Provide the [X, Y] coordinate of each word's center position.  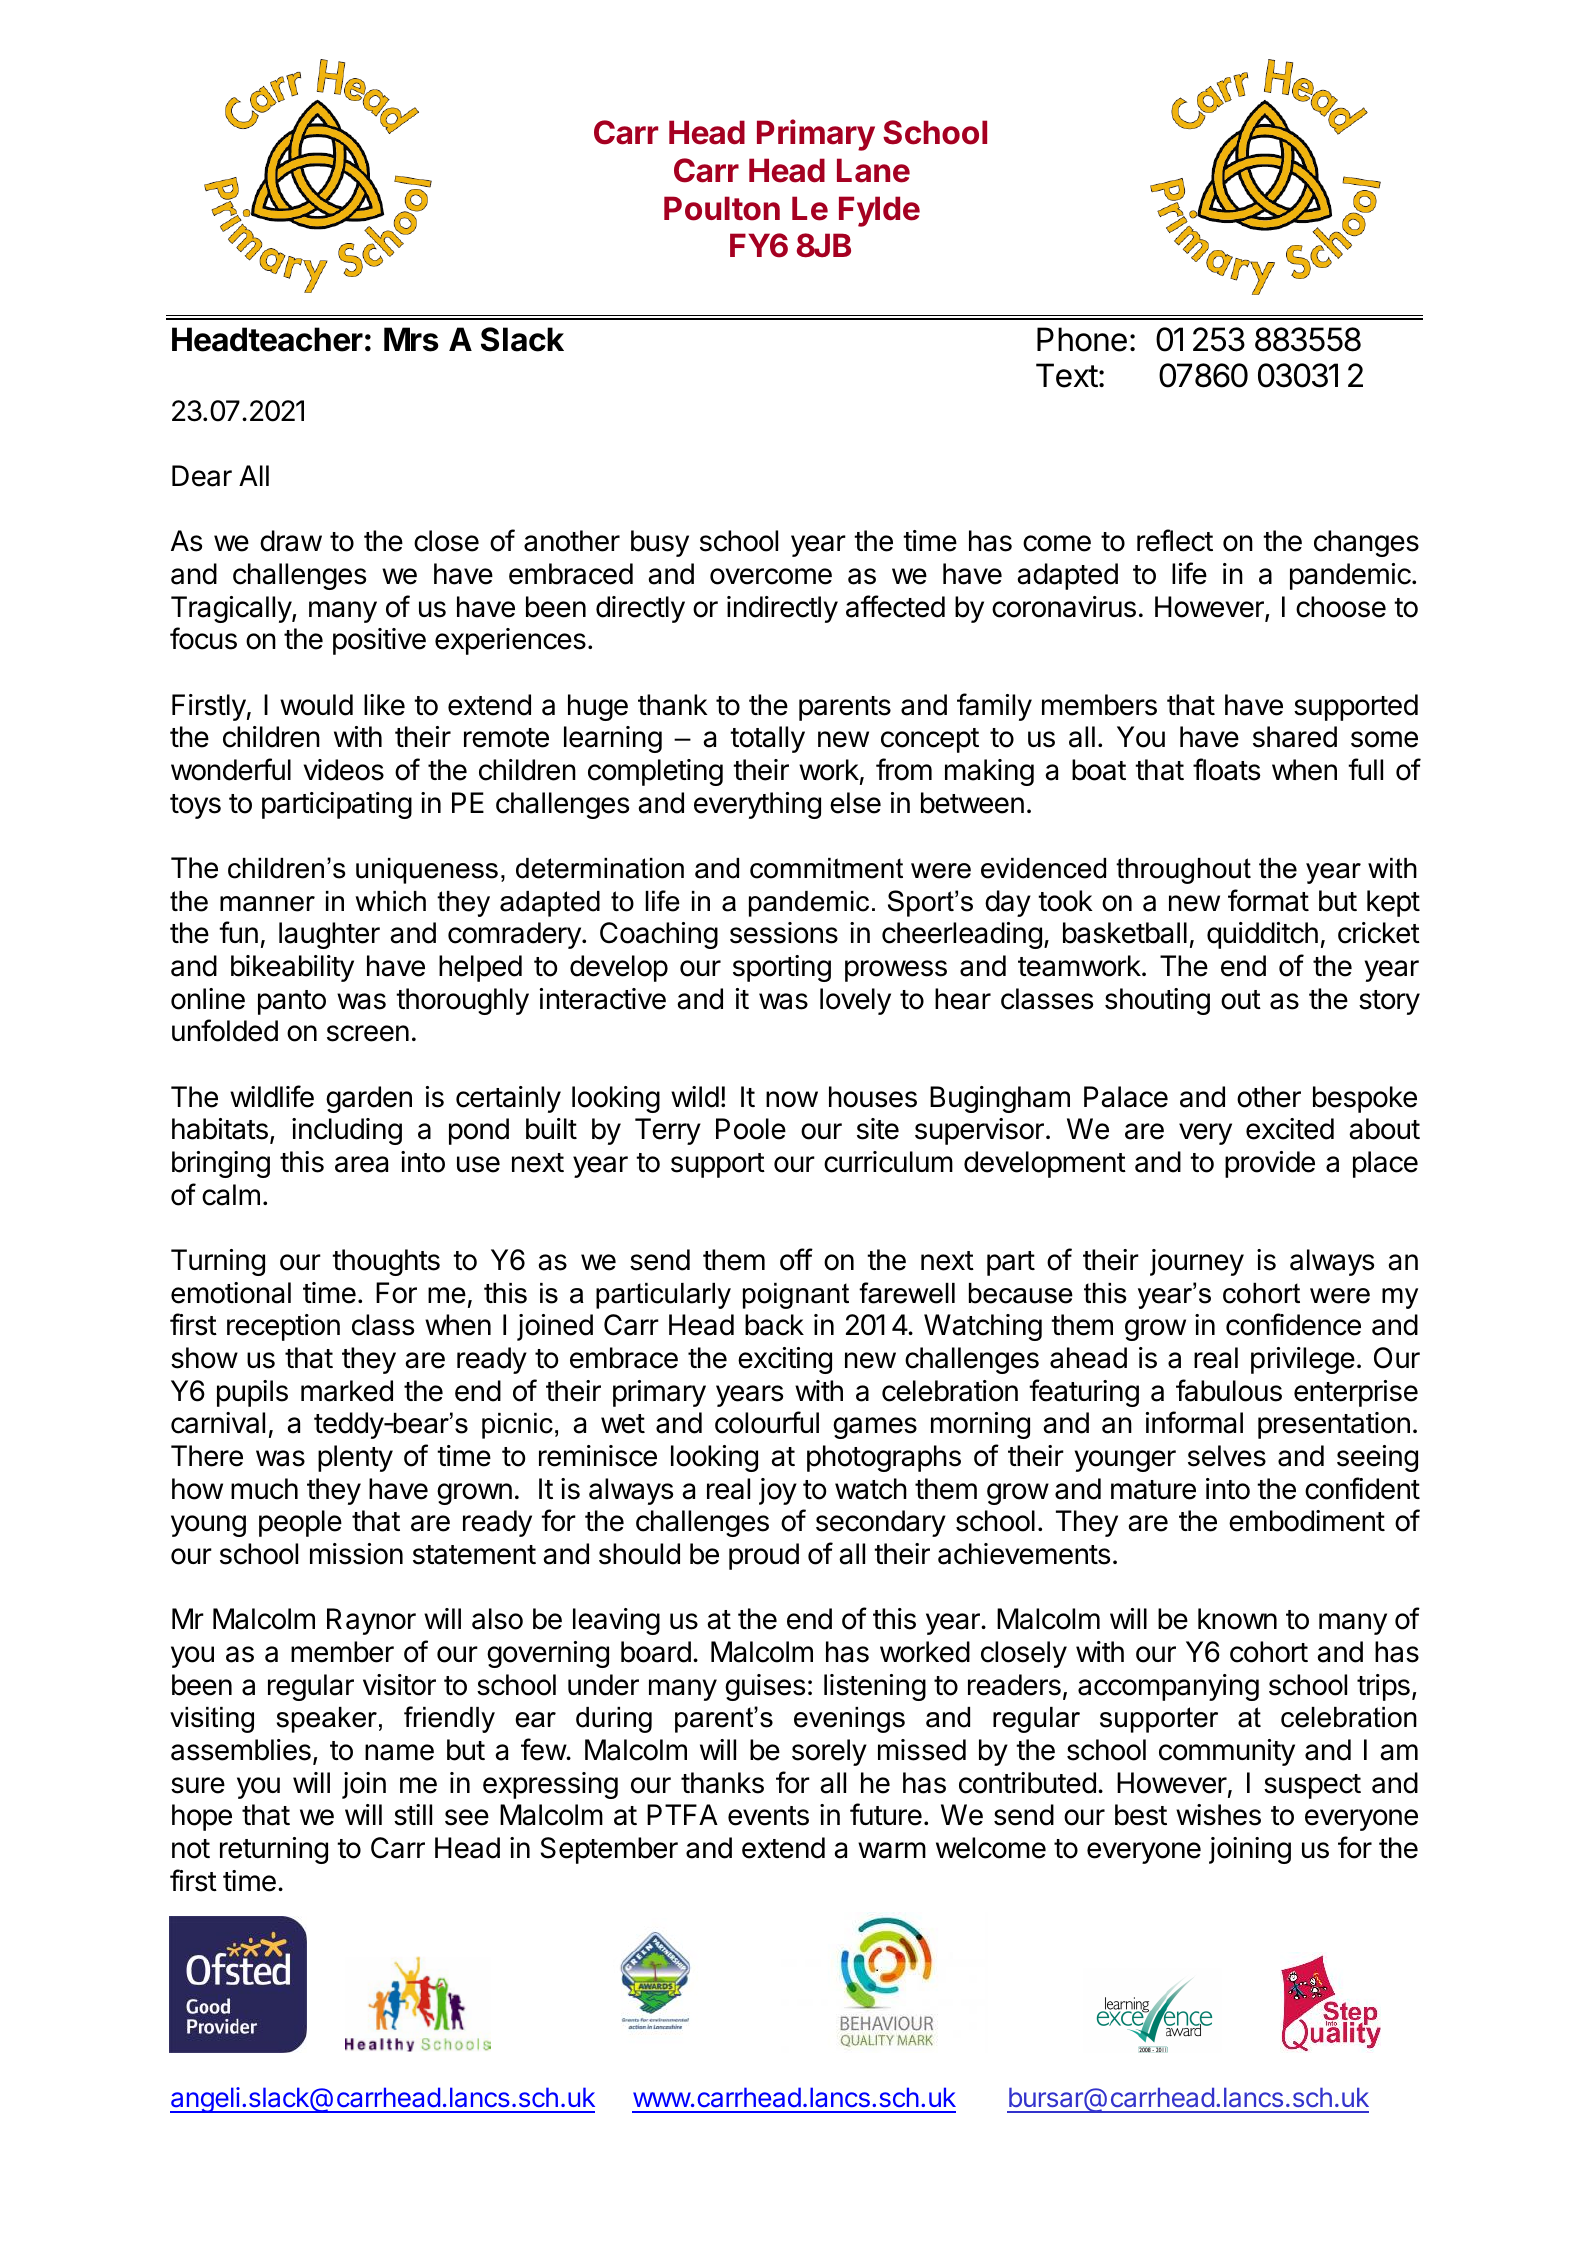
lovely [855, 1001]
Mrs [411, 339]
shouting [1157, 1001]
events [768, 1816]
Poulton [722, 208]
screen [368, 1033]
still [413, 1815]
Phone [1082, 339]
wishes [1218, 1815]
